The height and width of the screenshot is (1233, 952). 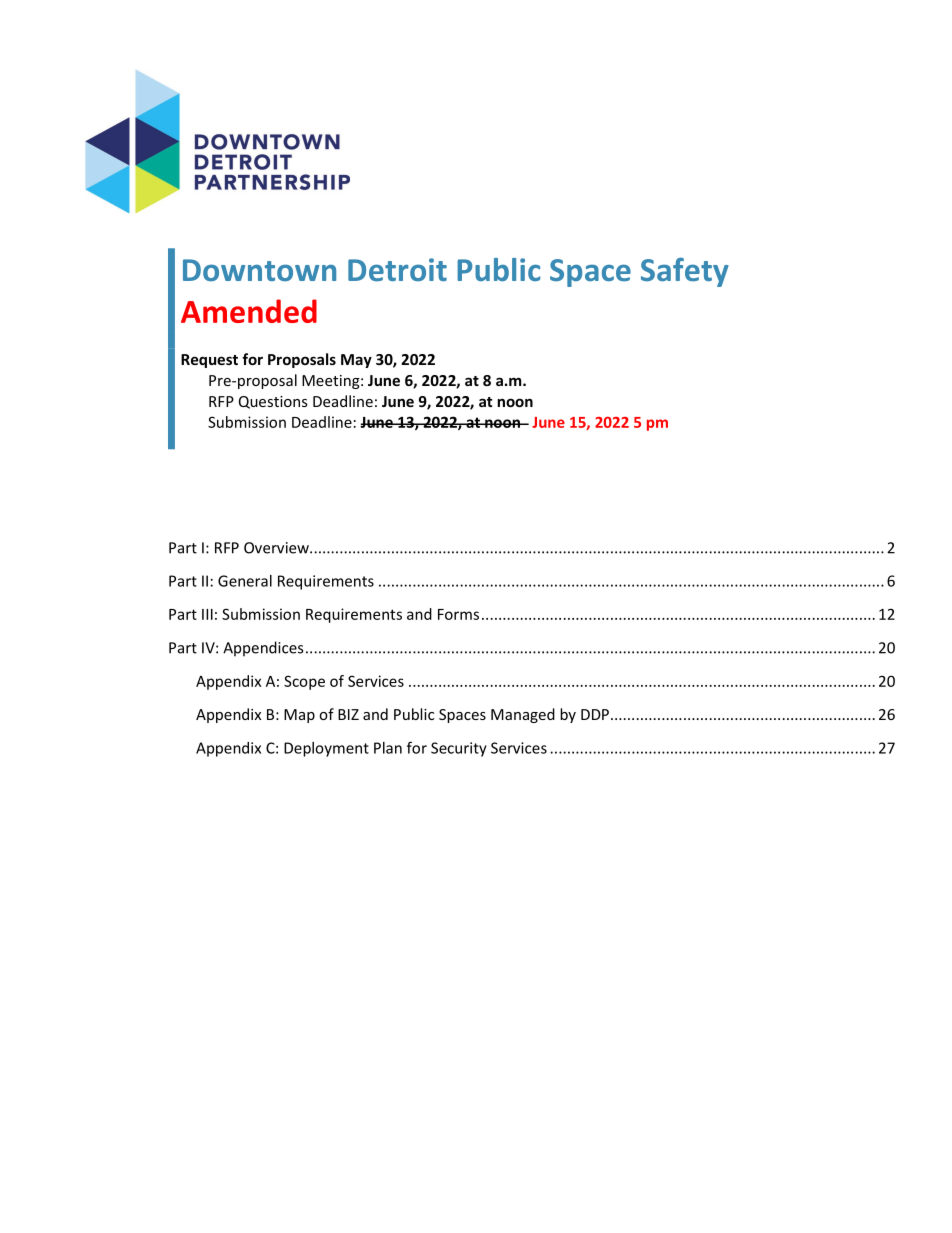 I want to click on Map, so click(x=299, y=716).
